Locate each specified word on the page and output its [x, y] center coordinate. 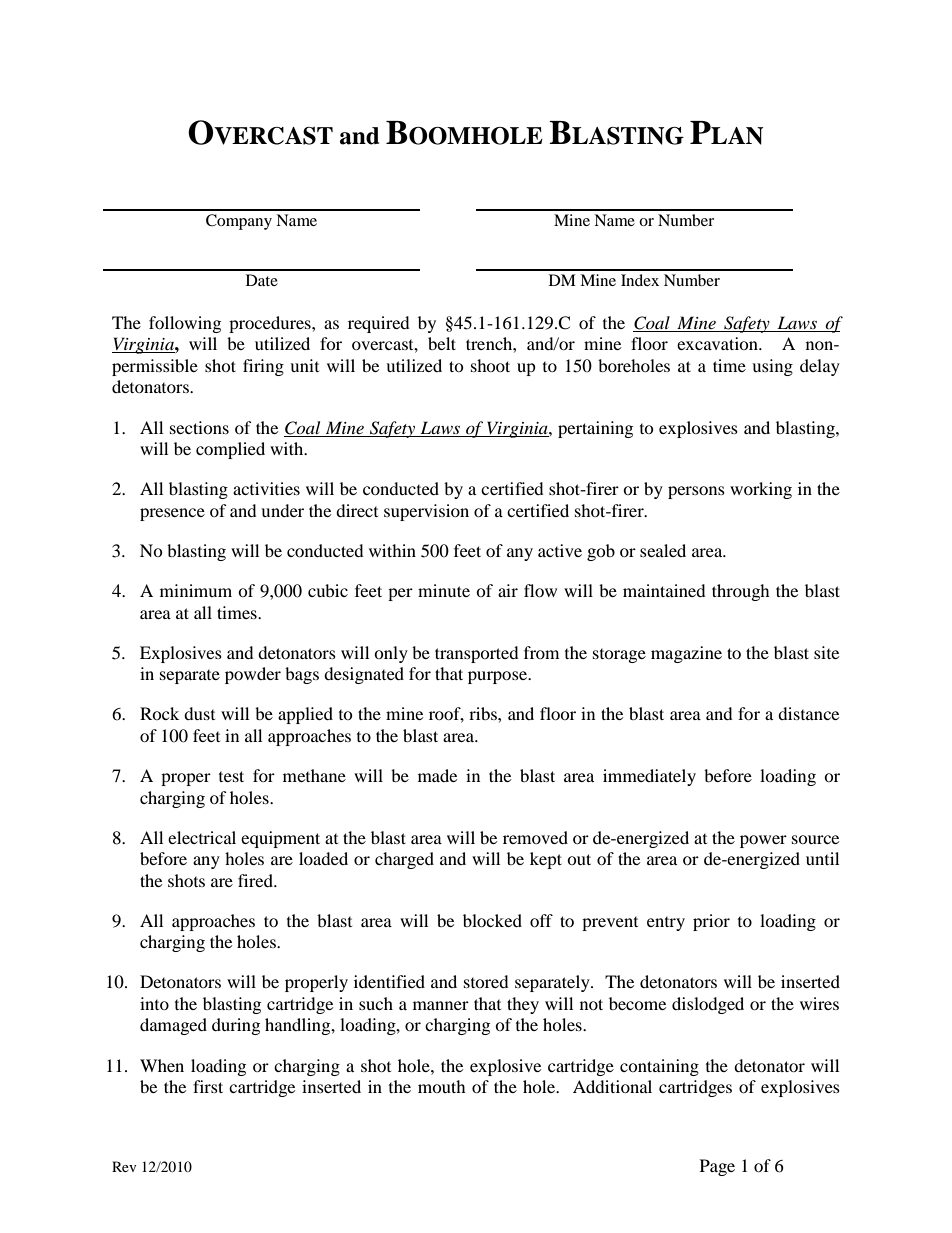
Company [239, 222]
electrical [202, 837]
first [208, 1086]
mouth [442, 1086]
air [508, 590]
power [763, 841]
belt [442, 343]
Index [640, 280]
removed [535, 837]
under [282, 510]
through [741, 592]
